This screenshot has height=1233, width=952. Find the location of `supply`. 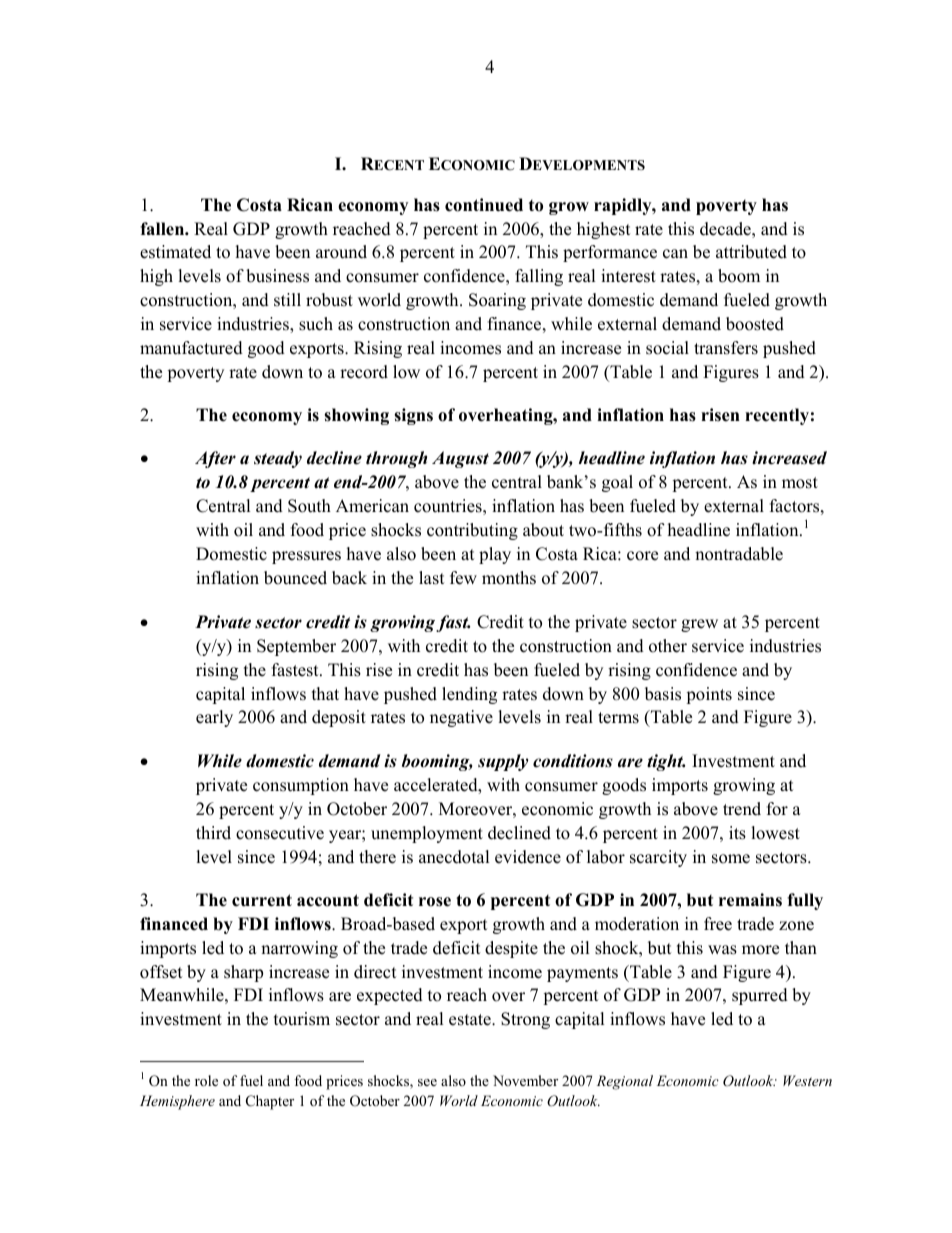

supply is located at coordinates (503, 762).
